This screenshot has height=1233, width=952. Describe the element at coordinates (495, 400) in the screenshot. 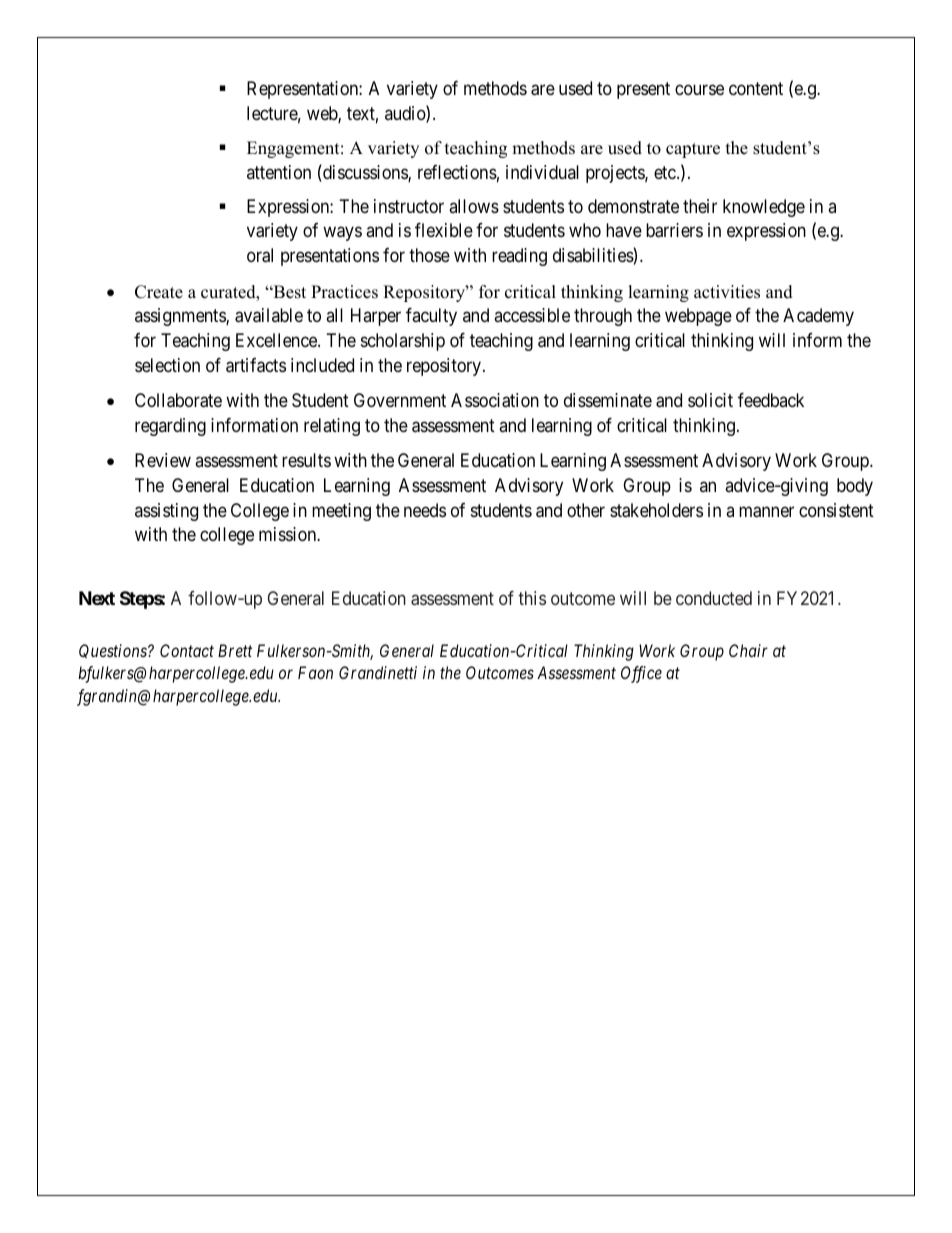

I see `Association` at that location.
